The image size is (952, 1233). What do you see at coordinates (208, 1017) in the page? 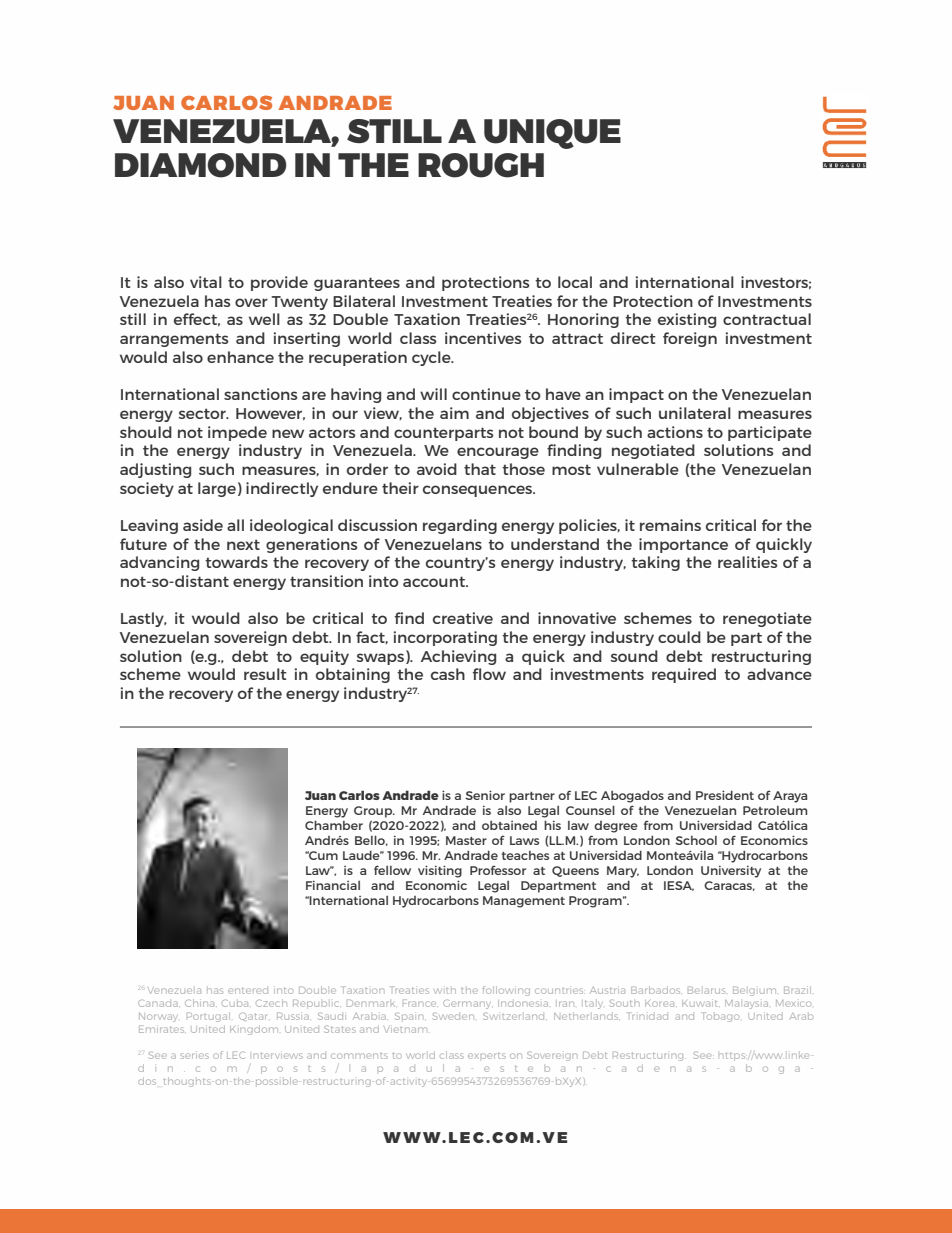
I see `Portugal` at bounding box center [208, 1017].
